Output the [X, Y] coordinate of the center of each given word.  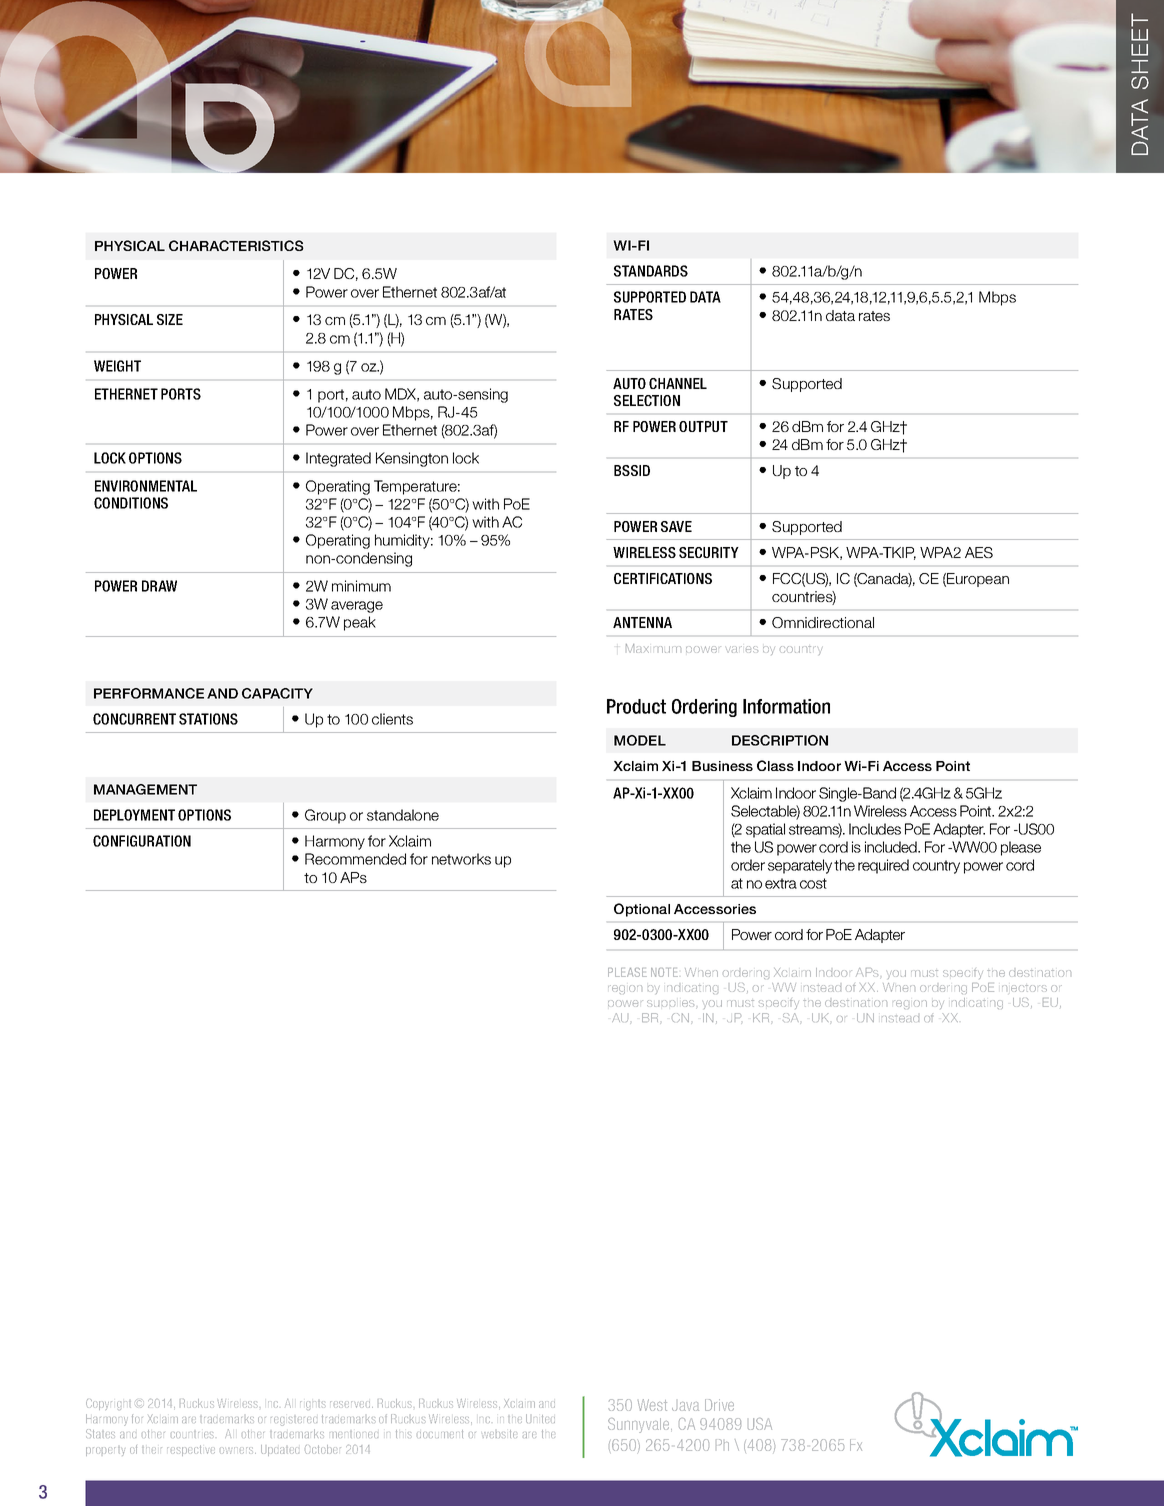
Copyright [108, 1404]
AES [979, 552]
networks [461, 859]
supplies [670, 1003]
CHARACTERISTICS [236, 245]
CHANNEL [678, 383]
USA [760, 1424]
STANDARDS [651, 271]
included [892, 847]
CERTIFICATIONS [663, 578]
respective [191, 1450]
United [540, 1418]
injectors [1024, 988]
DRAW [159, 586]
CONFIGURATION [142, 841]
